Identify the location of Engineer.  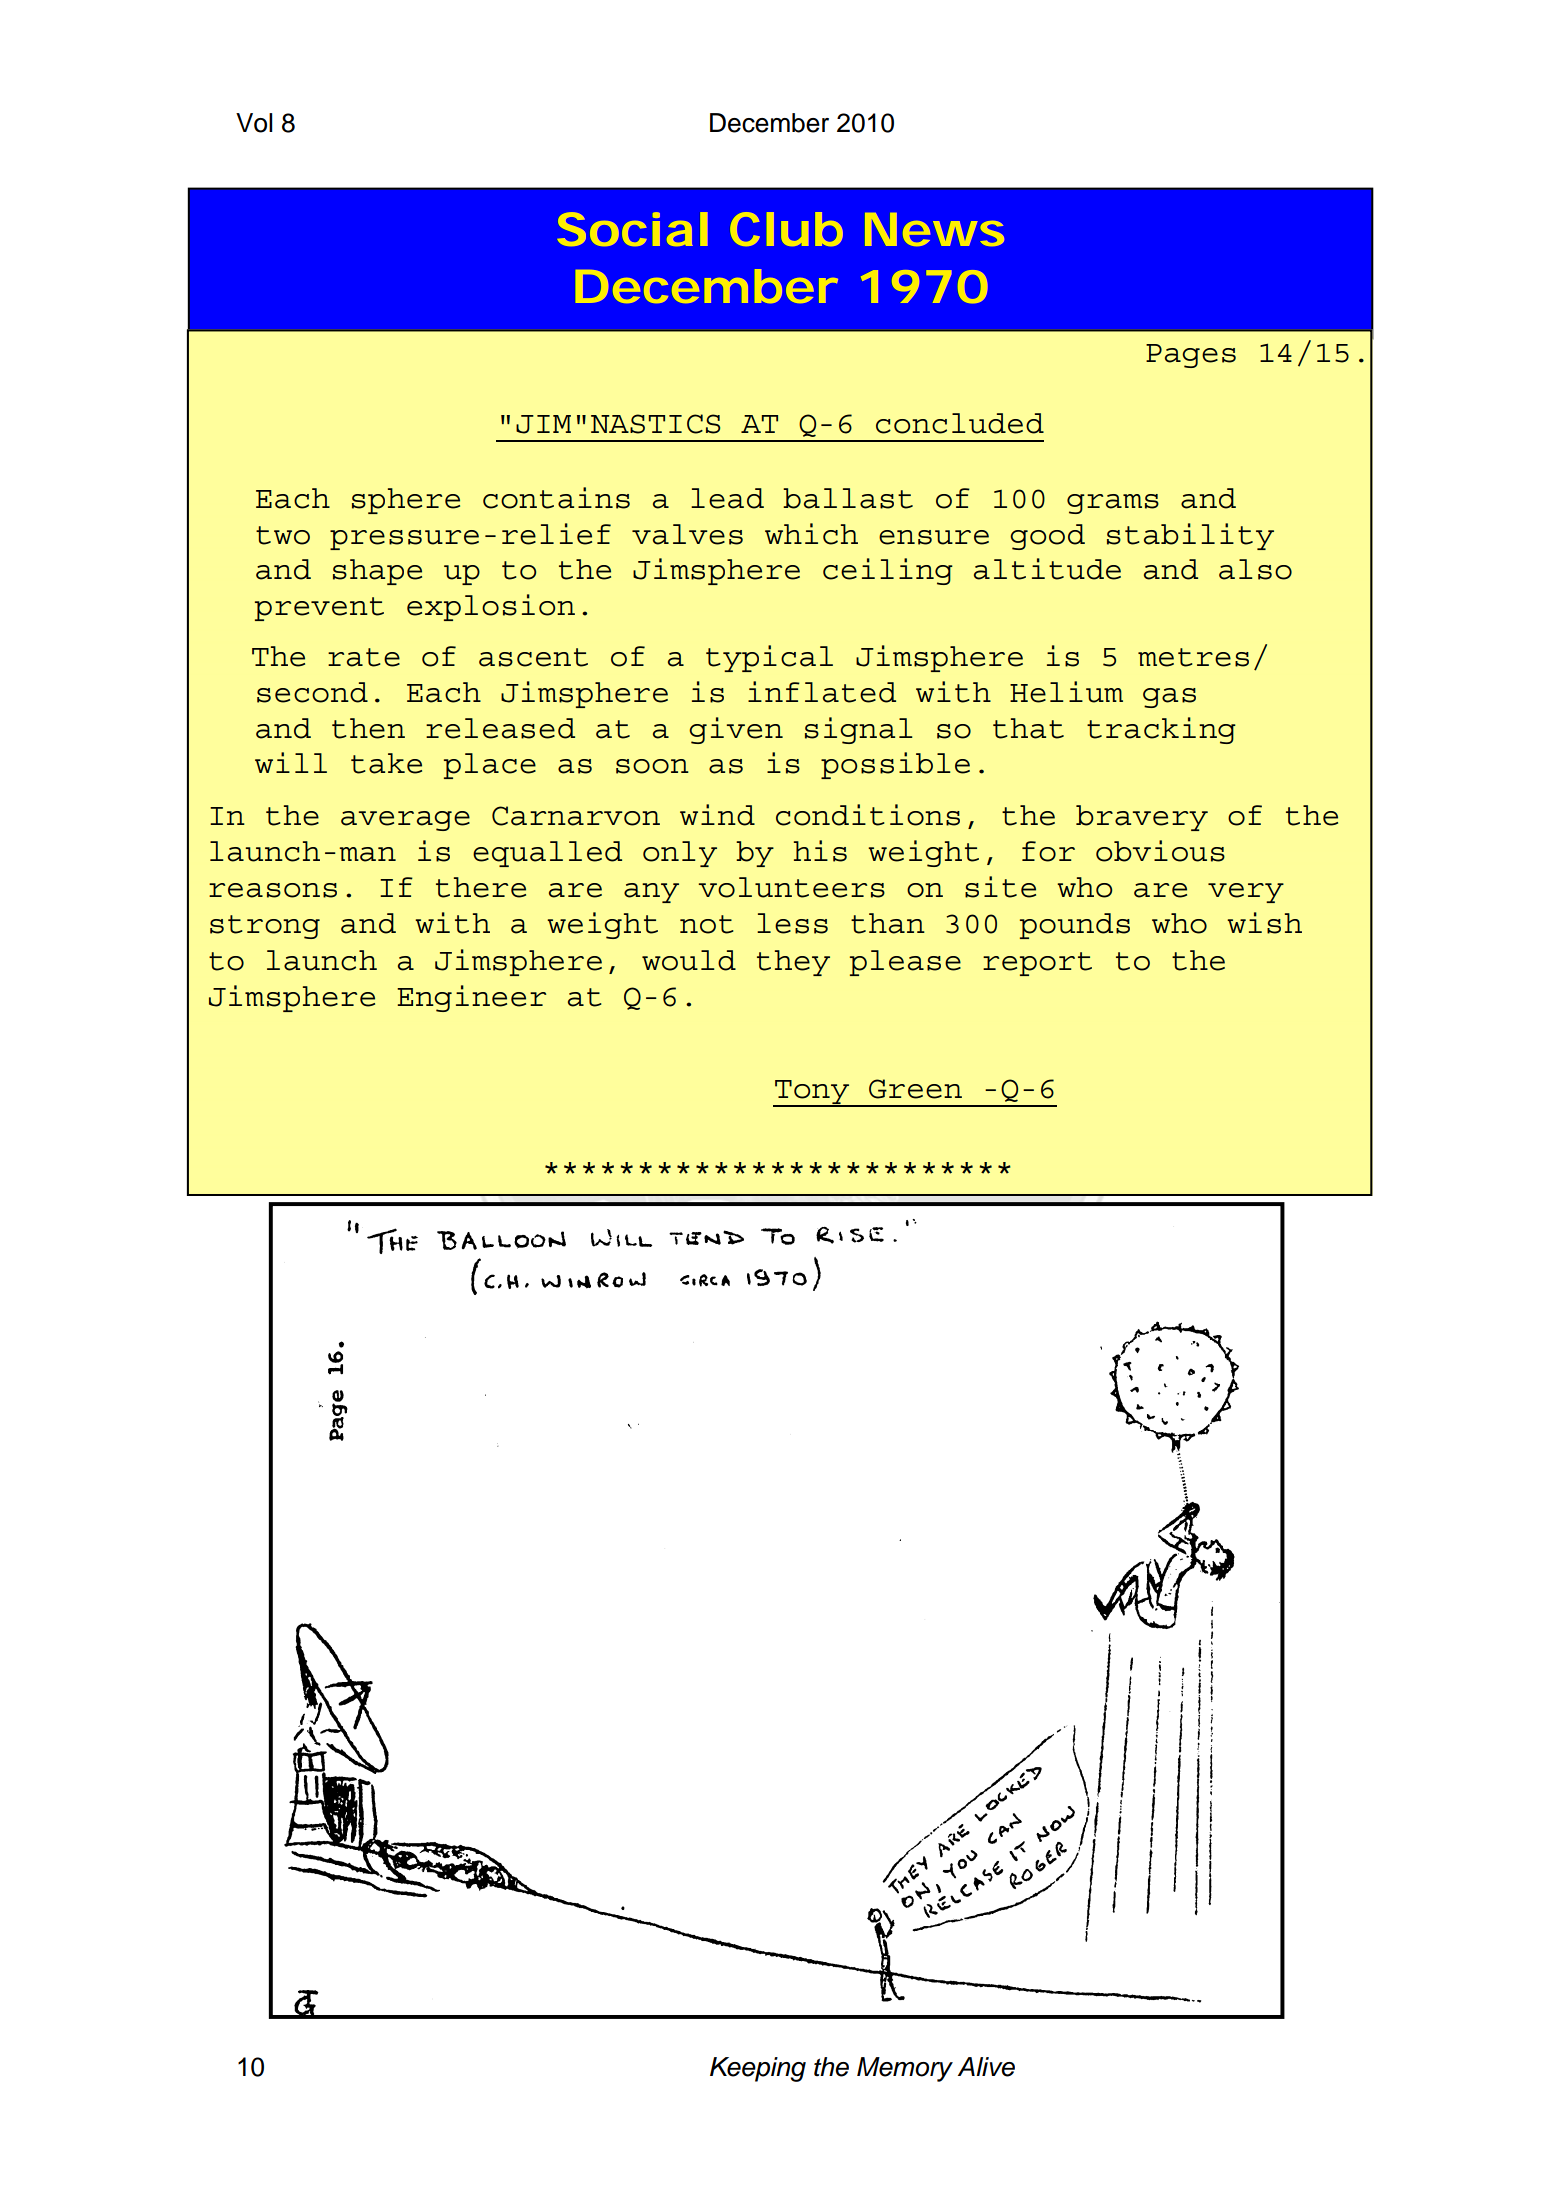
(471, 998).
